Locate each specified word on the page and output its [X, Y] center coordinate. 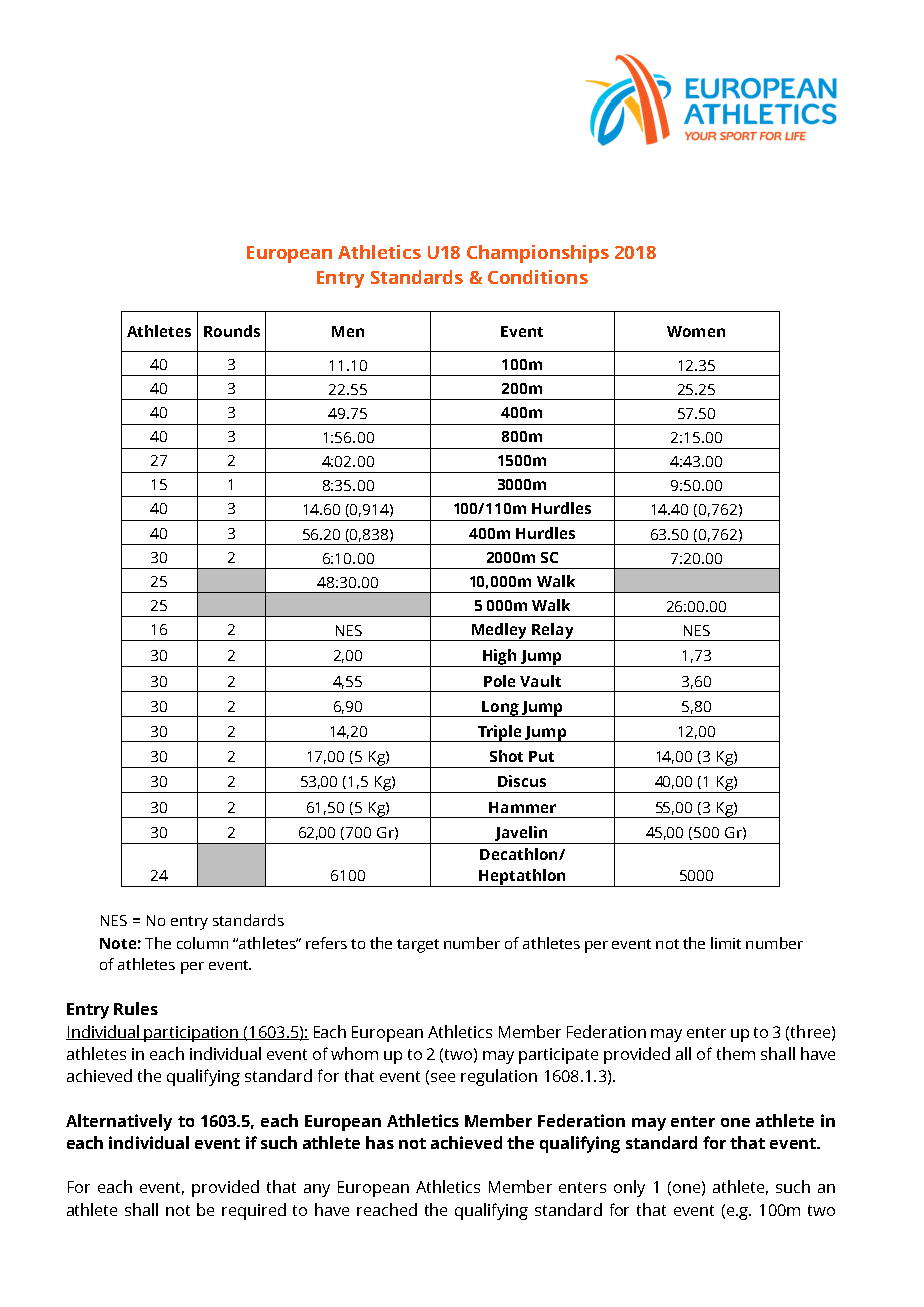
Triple [500, 733]
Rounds [232, 331]
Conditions [538, 277]
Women [696, 331]
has [380, 1142]
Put [541, 756]
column [202, 943]
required [254, 1211]
